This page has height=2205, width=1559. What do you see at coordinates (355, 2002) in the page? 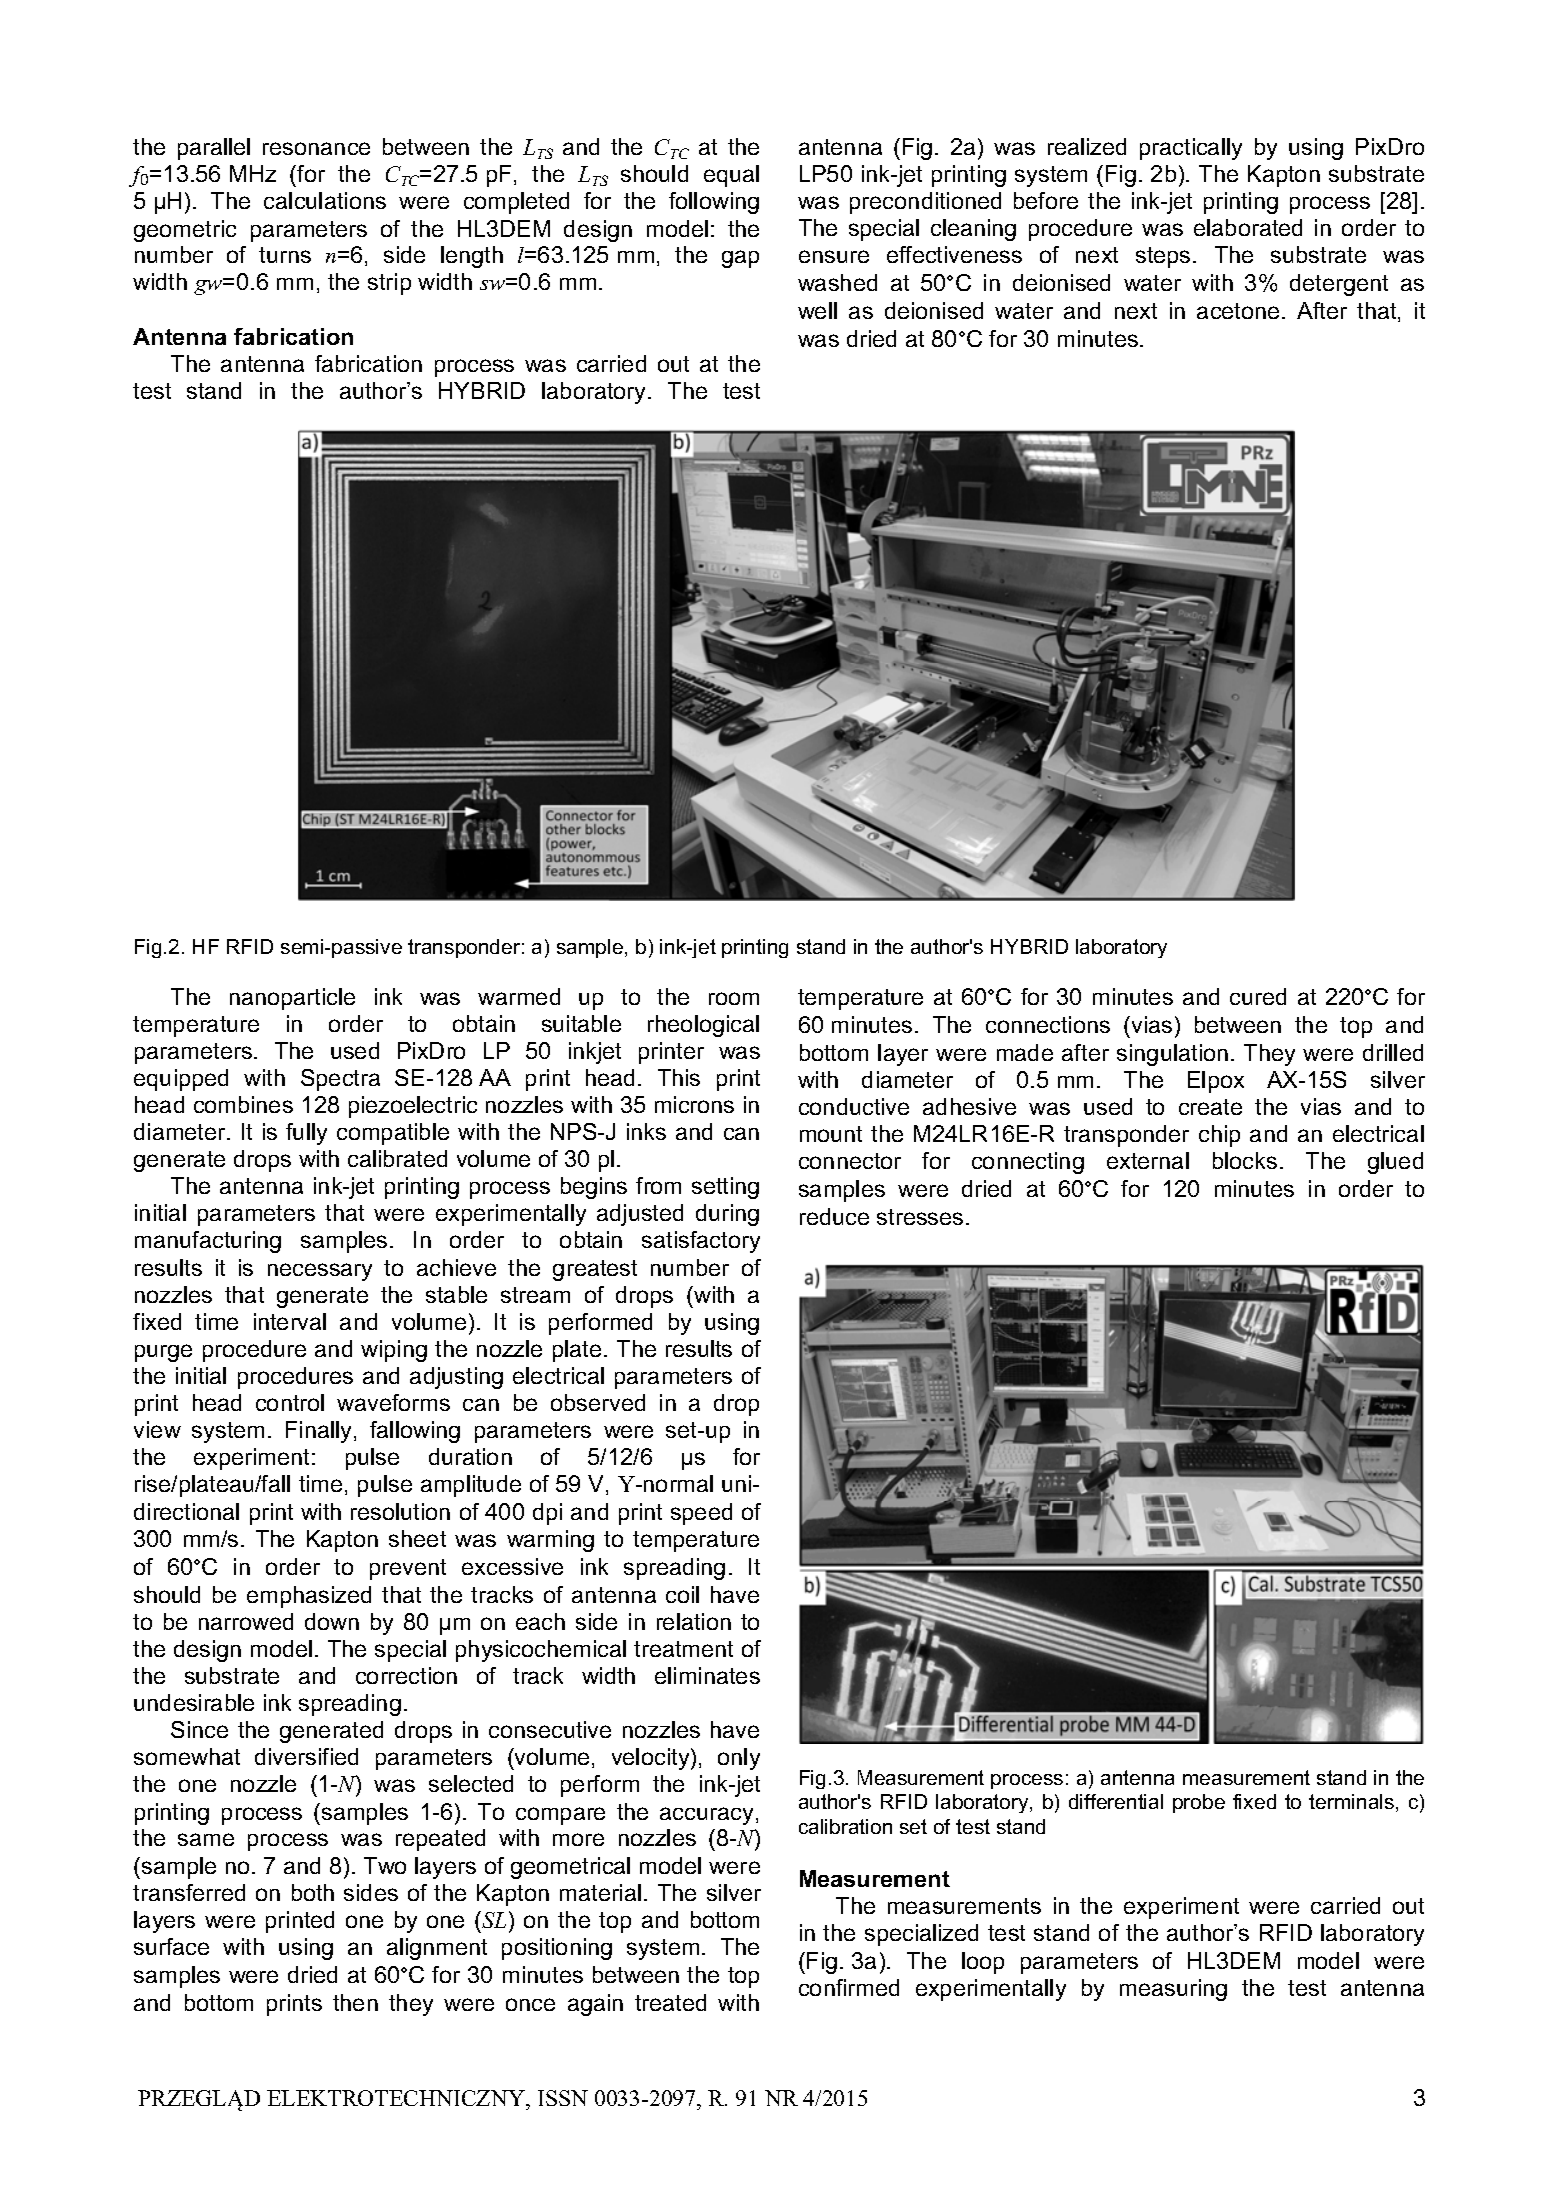
I see `then` at bounding box center [355, 2002].
